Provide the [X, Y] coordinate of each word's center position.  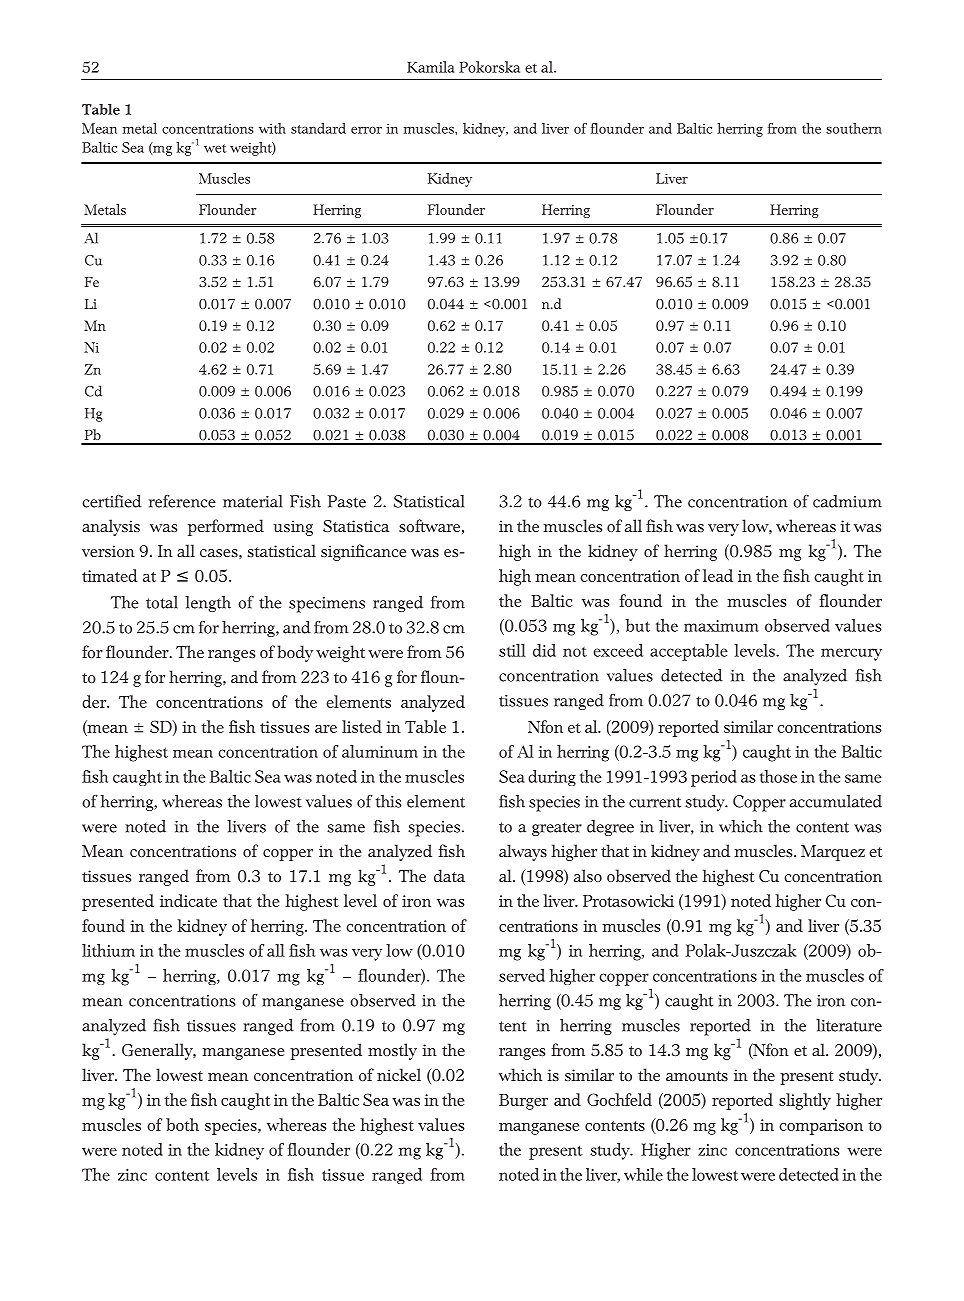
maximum [721, 626]
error [366, 130]
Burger [523, 1102]
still [512, 650]
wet [215, 148]
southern [854, 128]
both [182, 1124]
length [208, 604]
